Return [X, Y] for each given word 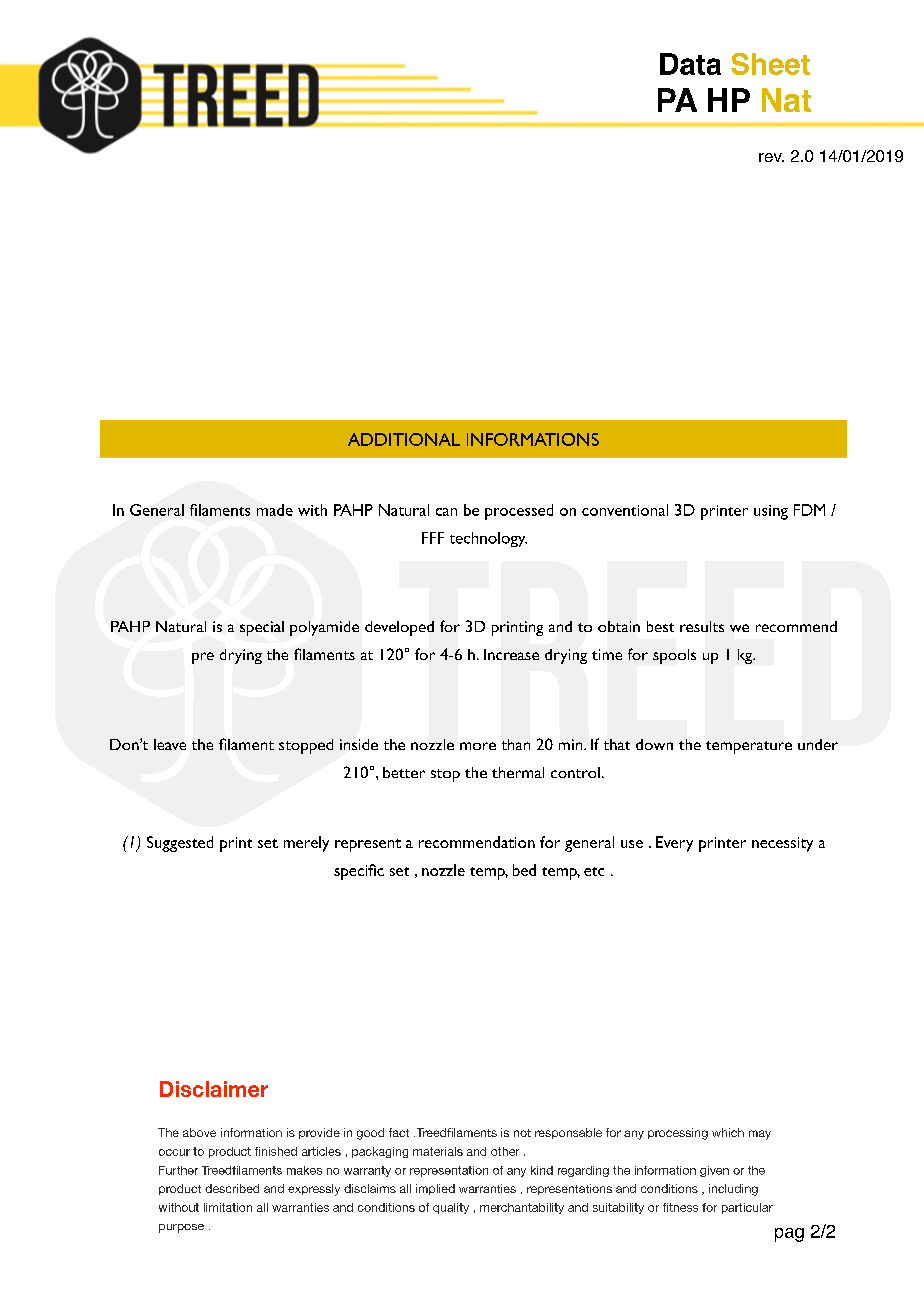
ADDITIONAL [404, 439]
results [702, 626]
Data [690, 64]
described [232, 1188]
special [262, 628]
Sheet [770, 64]
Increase [511, 654]
